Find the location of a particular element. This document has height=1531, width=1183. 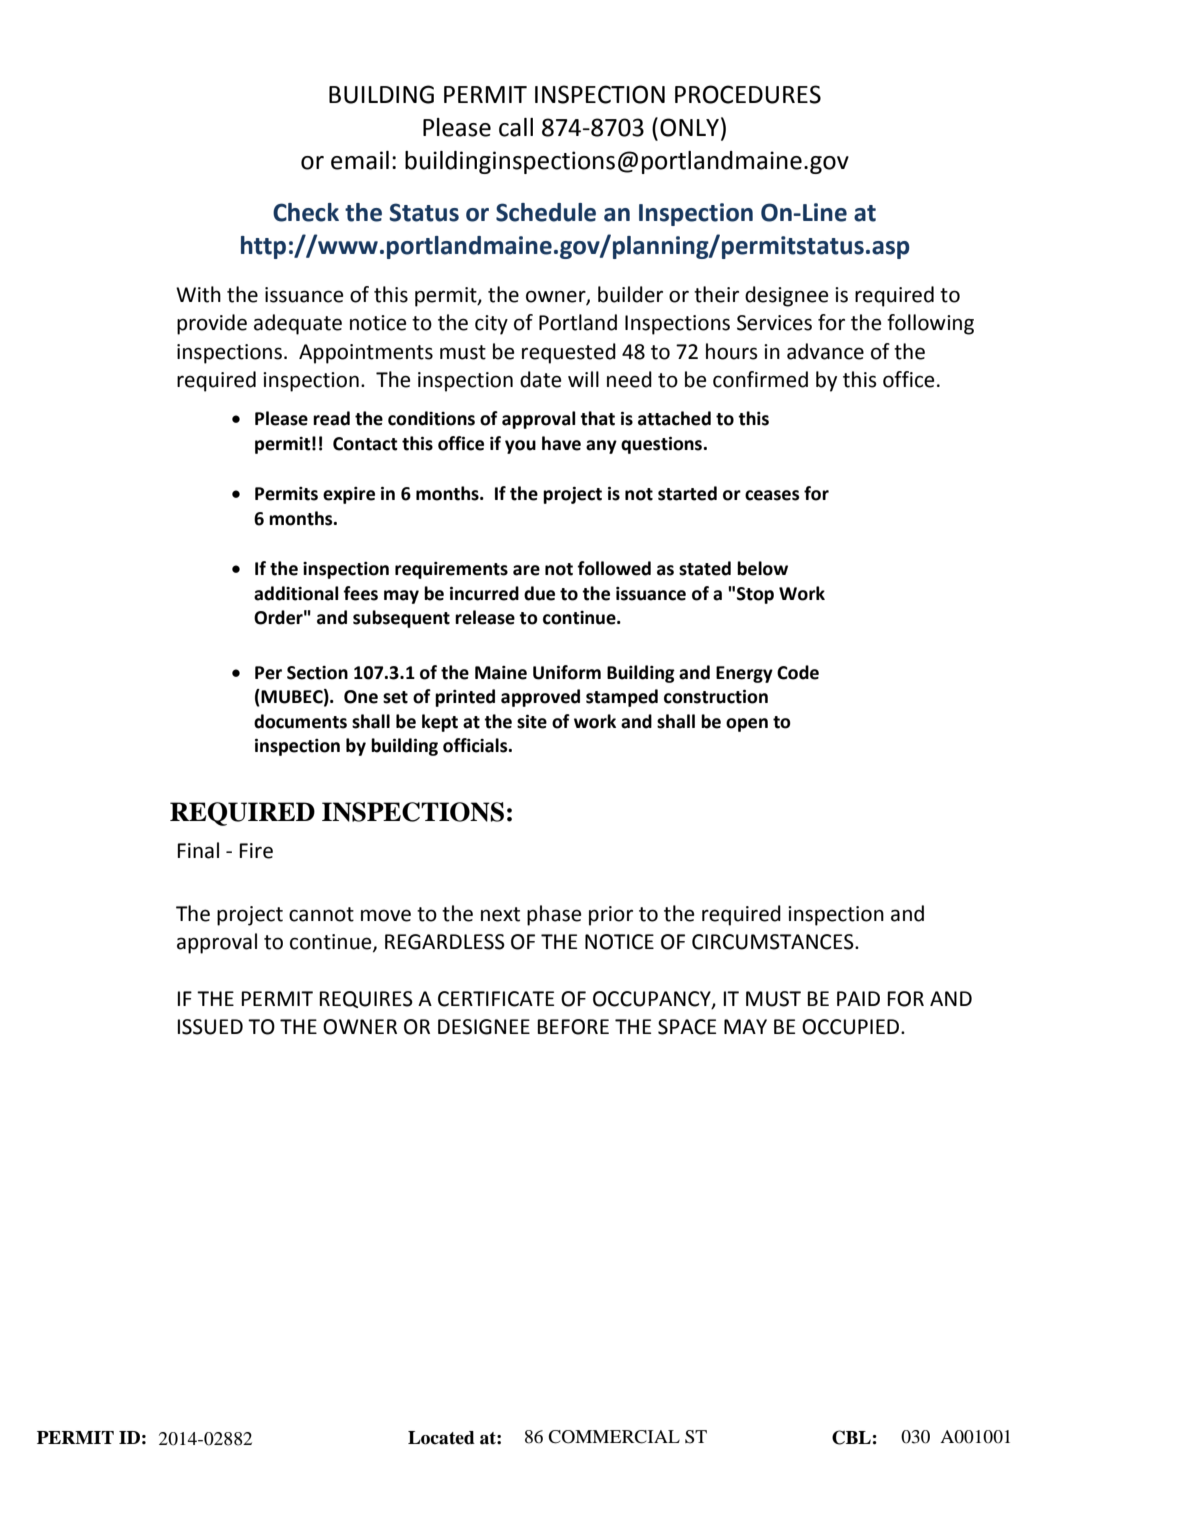

cannot is located at coordinates (321, 914).
